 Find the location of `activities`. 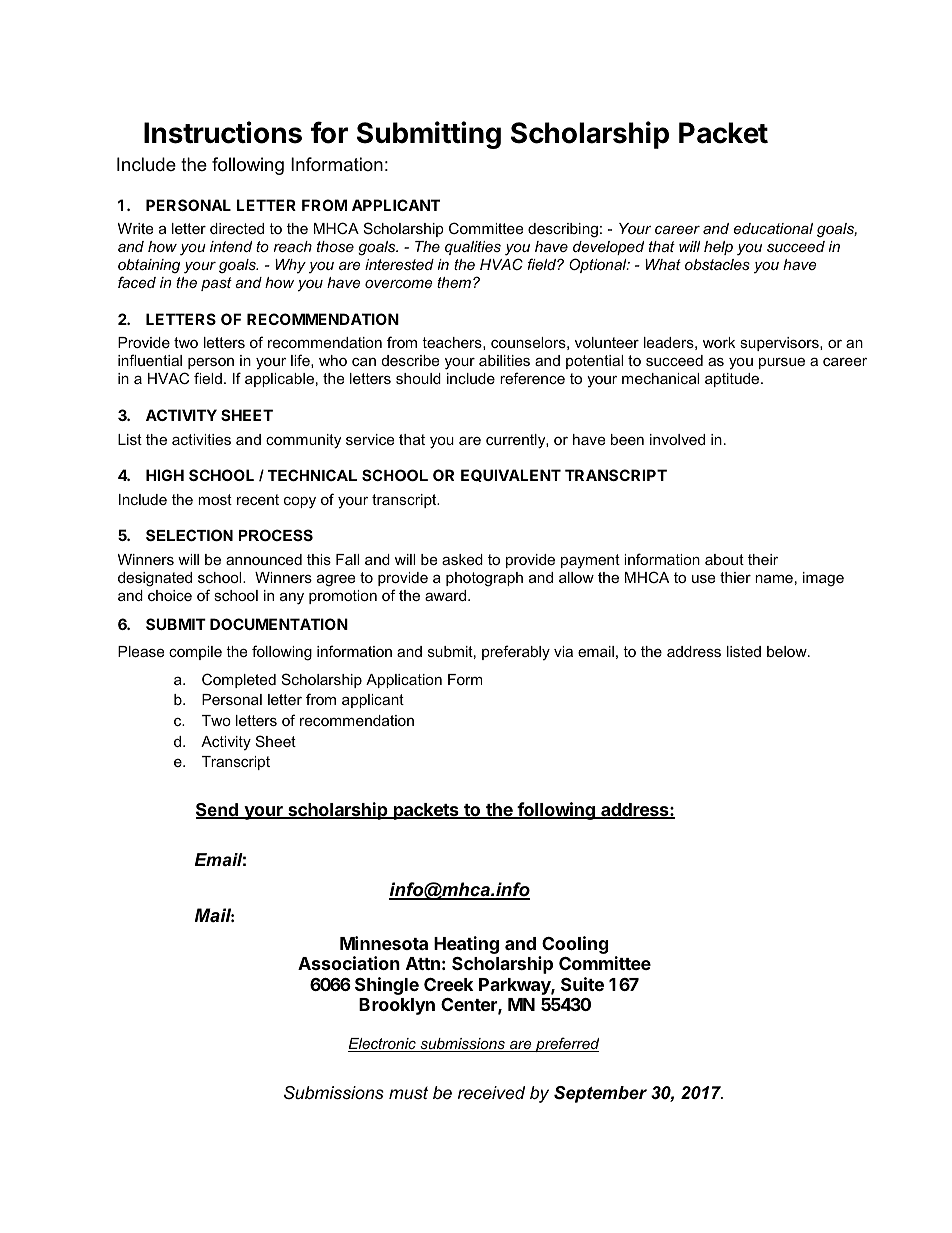

activities is located at coordinates (201, 439).
